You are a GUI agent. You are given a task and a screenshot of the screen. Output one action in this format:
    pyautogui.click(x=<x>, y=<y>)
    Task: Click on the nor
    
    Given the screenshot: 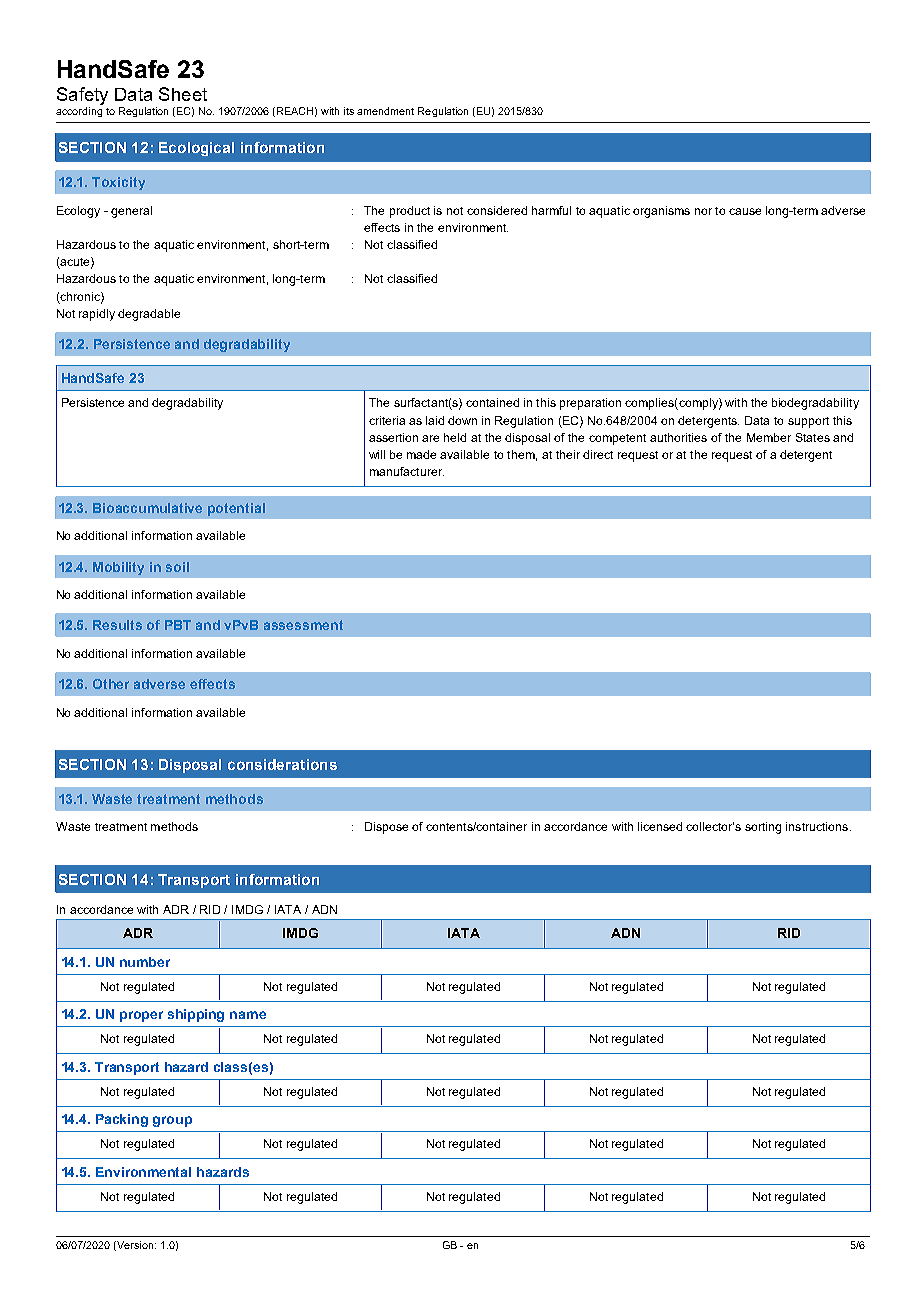 What is the action you would take?
    pyautogui.click(x=703, y=211)
